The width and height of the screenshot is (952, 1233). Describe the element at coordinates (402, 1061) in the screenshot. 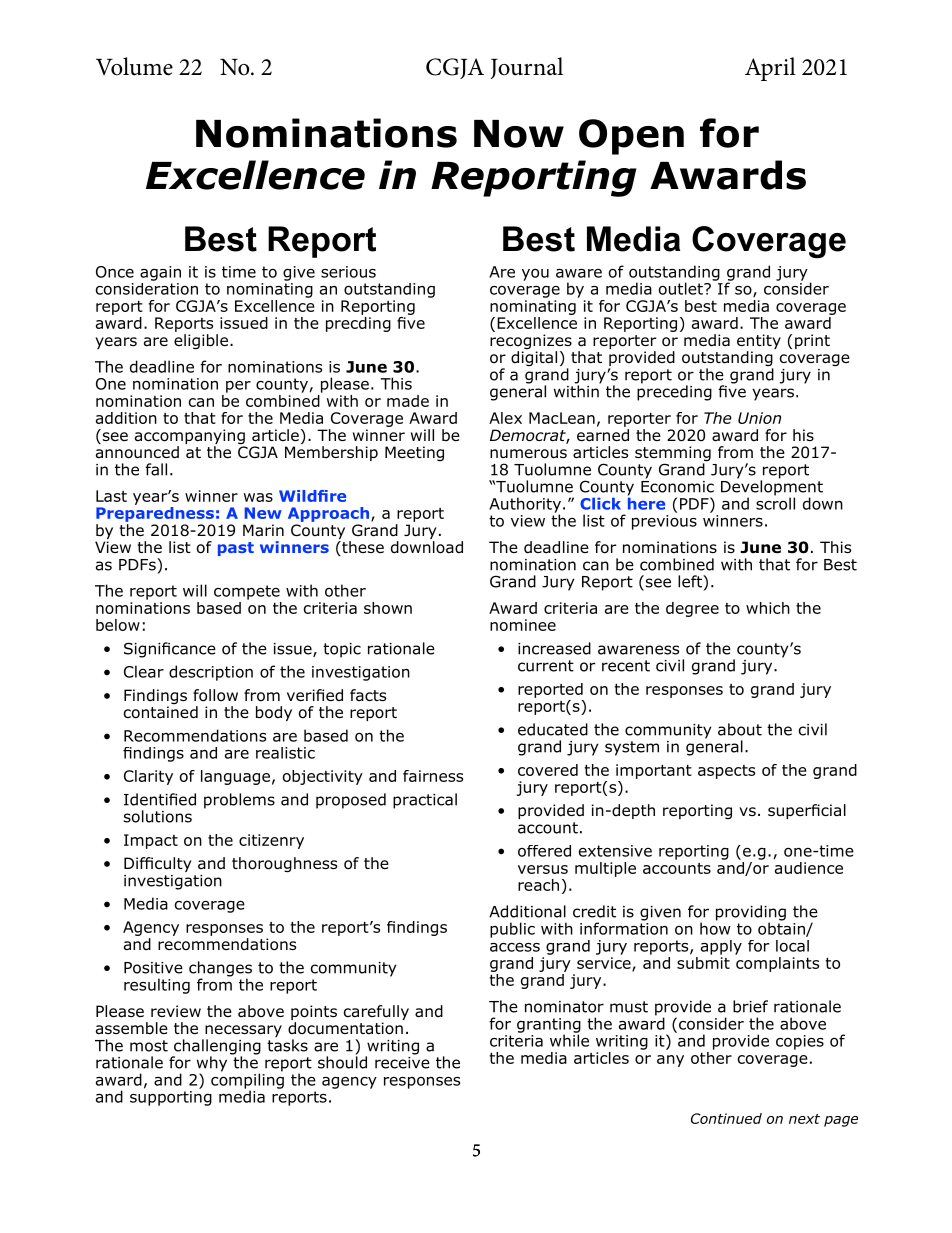

I see `receive` at that location.
